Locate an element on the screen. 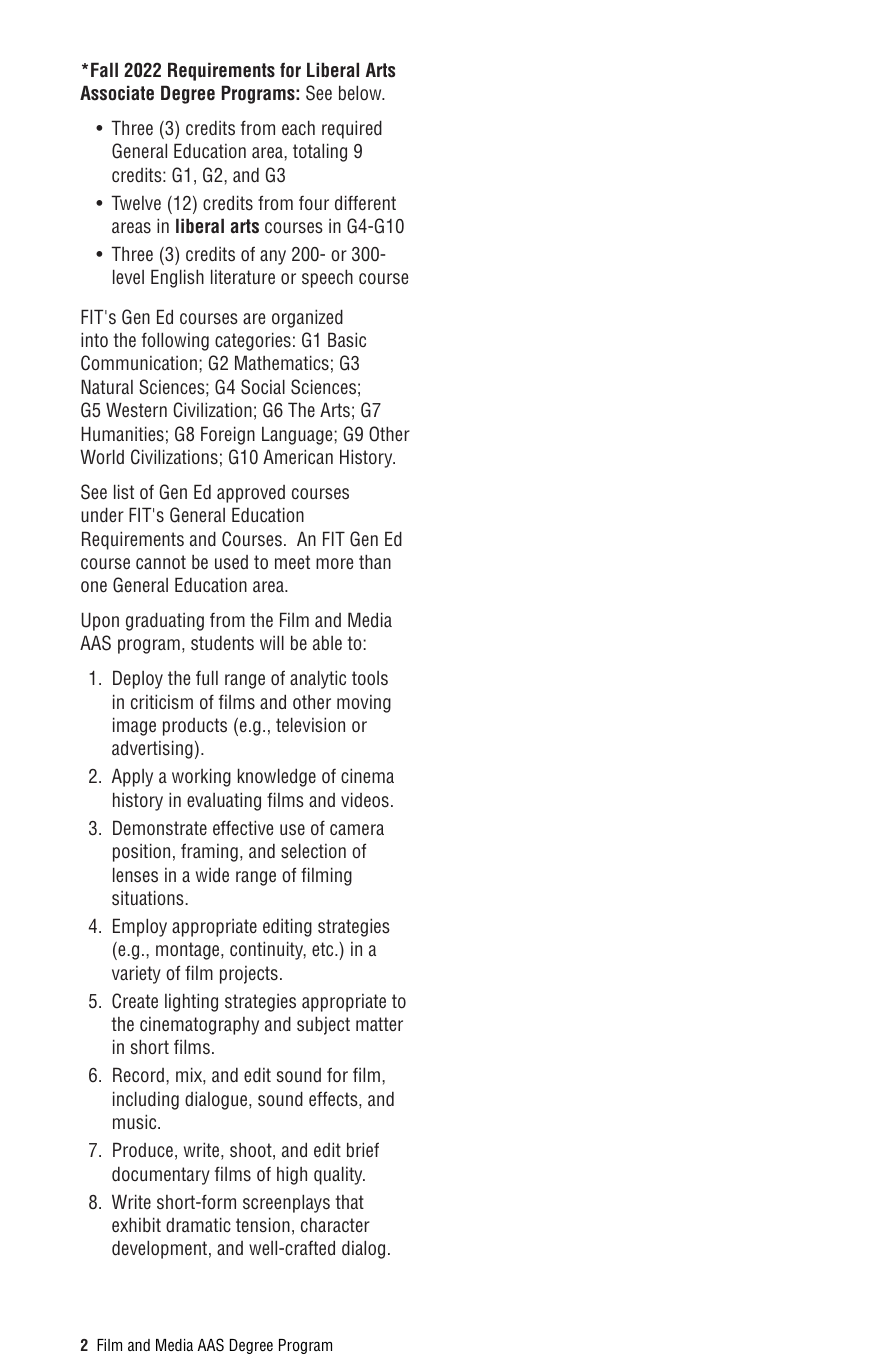 This screenshot has height=1366, width=884. tension is located at coordinates (263, 1225).
